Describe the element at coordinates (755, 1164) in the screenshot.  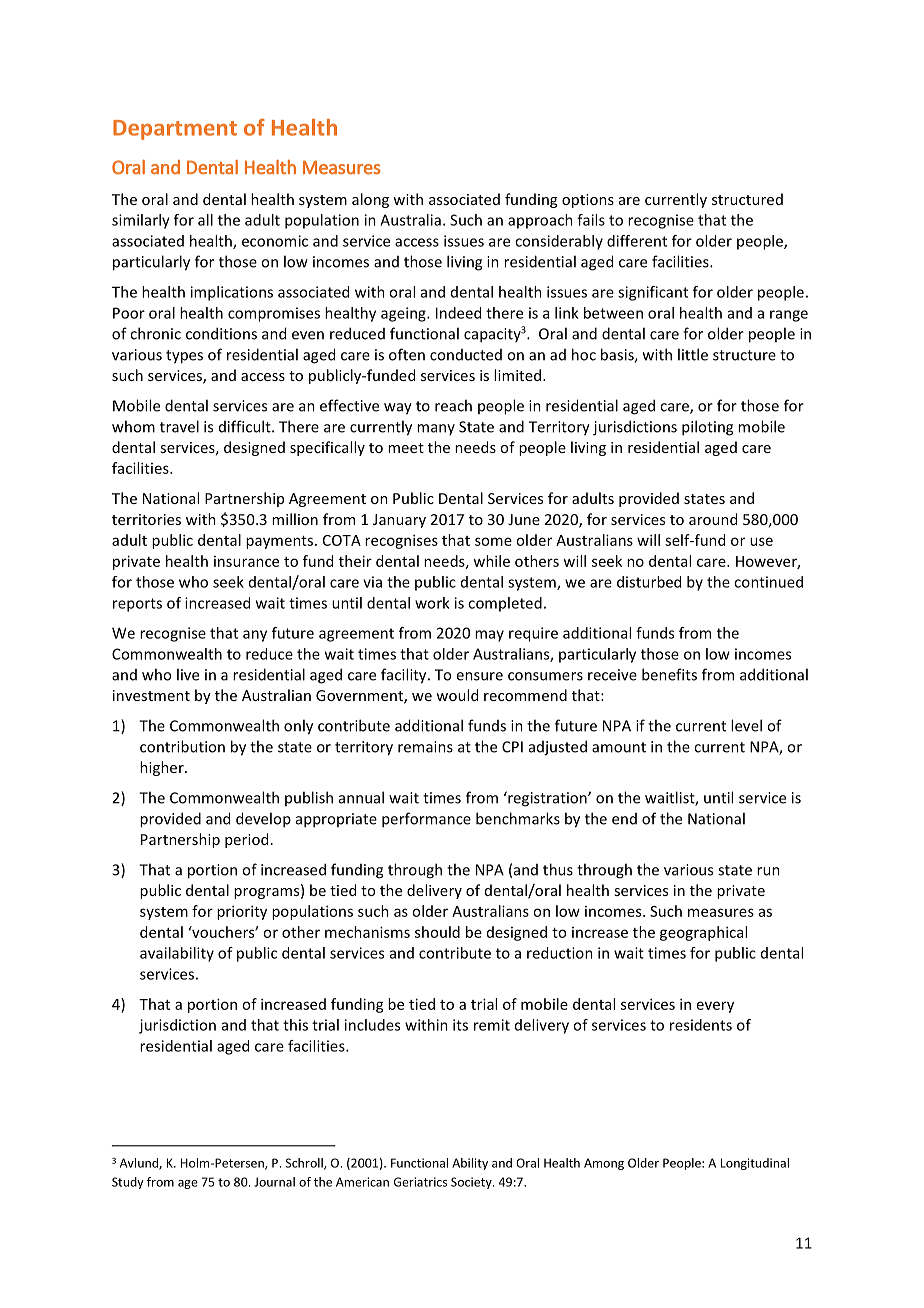
I see `Longitudinal` at that location.
